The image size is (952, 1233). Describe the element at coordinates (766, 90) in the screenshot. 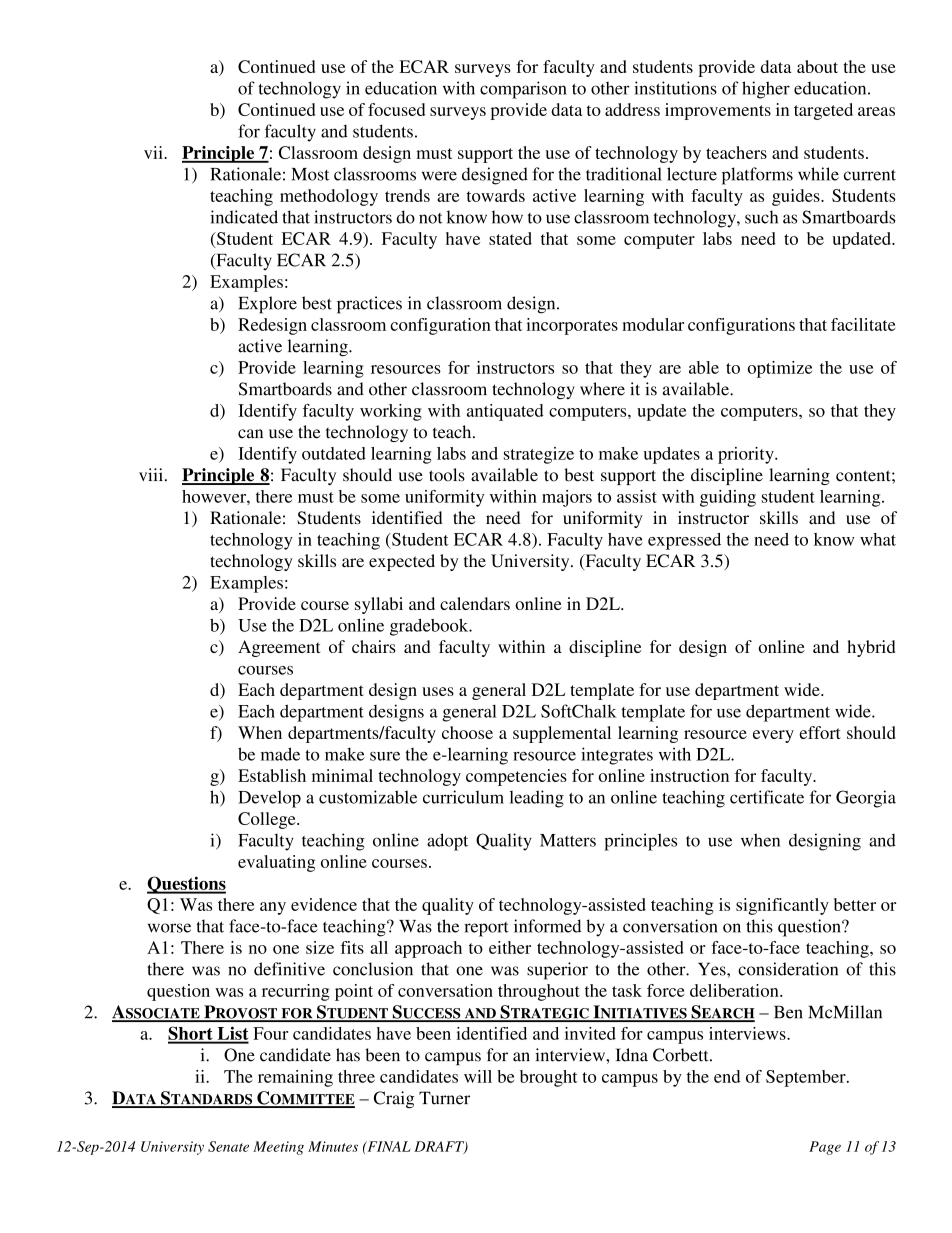

I see `higher` at that location.
